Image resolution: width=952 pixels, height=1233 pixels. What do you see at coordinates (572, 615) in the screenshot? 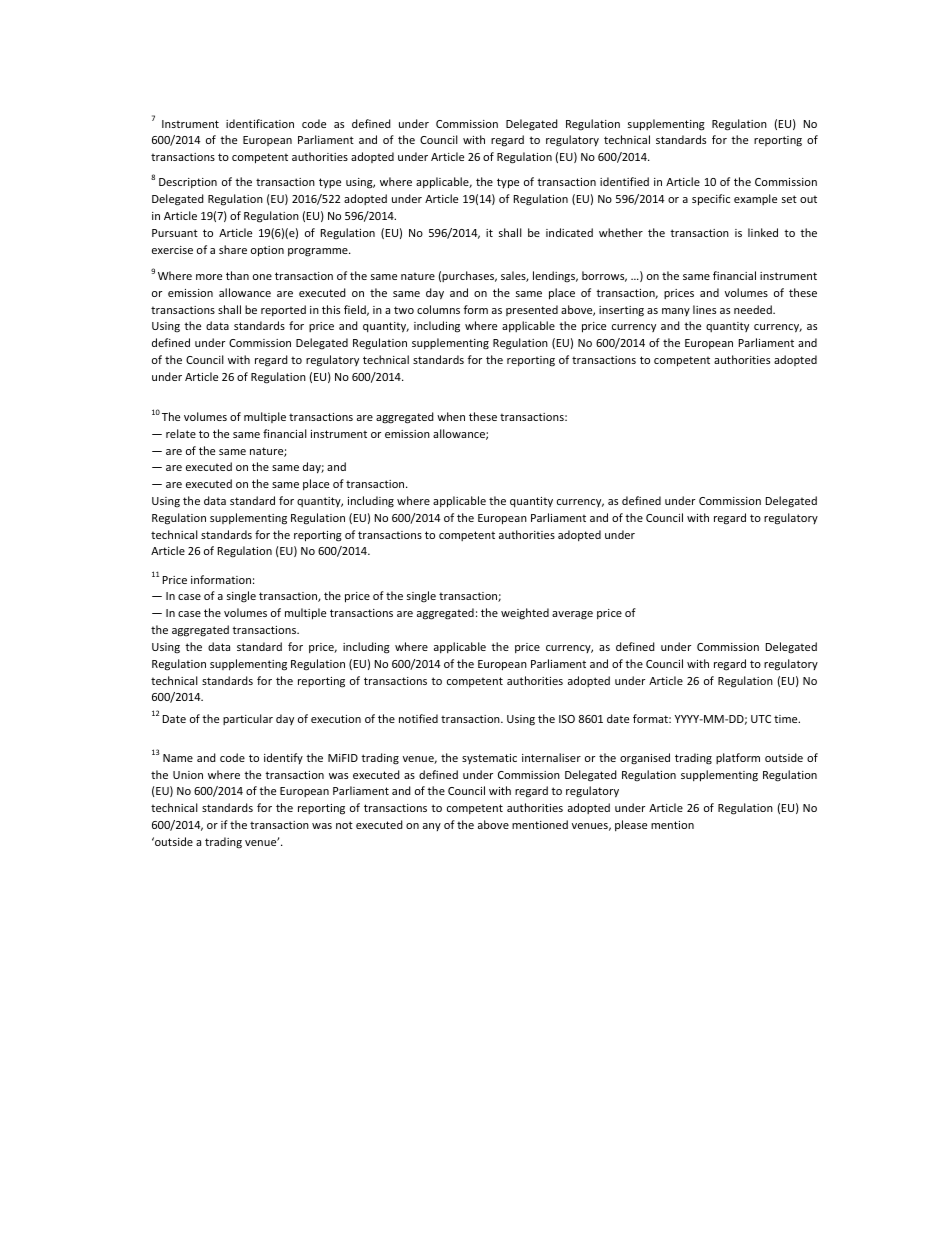
I see `average` at bounding box center [572, 615].
